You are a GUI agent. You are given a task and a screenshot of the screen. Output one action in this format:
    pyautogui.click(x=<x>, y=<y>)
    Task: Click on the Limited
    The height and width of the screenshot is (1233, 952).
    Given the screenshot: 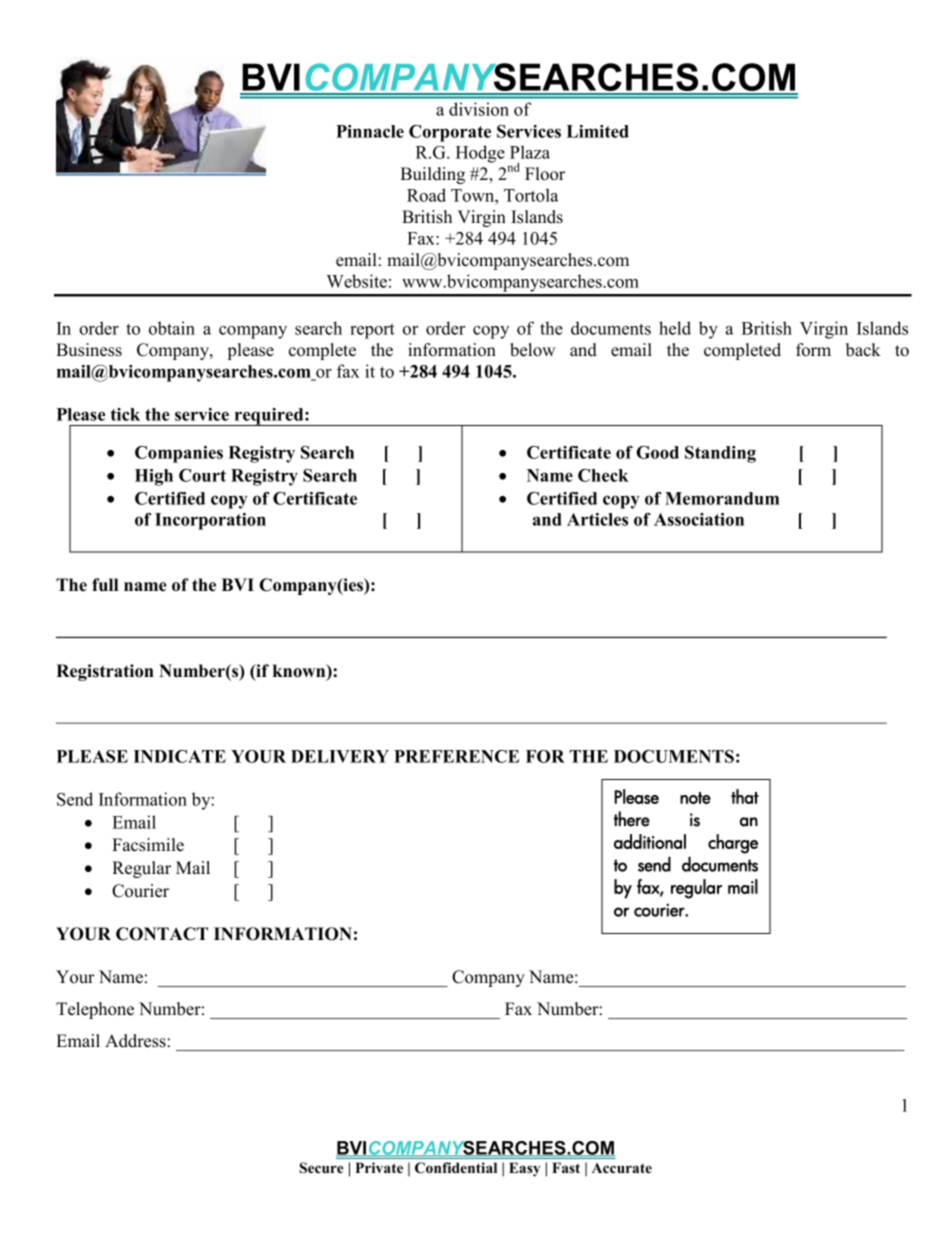 What is the action you would take?
    pyautogui.click(x=598, y=131)
